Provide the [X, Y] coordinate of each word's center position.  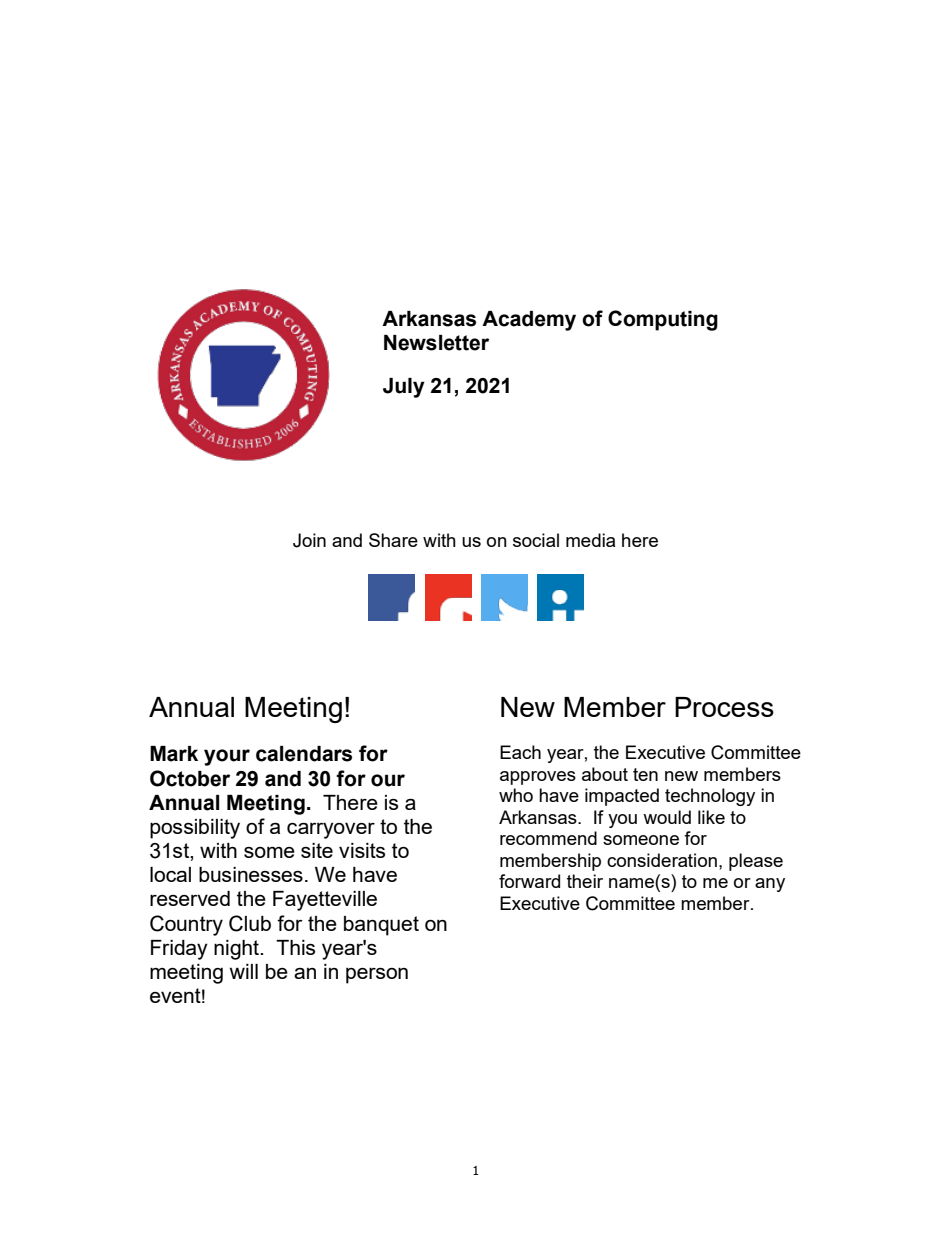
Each [520, 752]
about [605, 774]
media [590, 540]
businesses [251, 874]
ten [645, 774]
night [237, 950]
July [404, 388]
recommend [548, 838]
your [227, 757]
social [536, 540]
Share [393, 540]
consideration [662, 860]
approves [538, 778]
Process [724, 707]
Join [309, 540]
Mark [174, 754]
